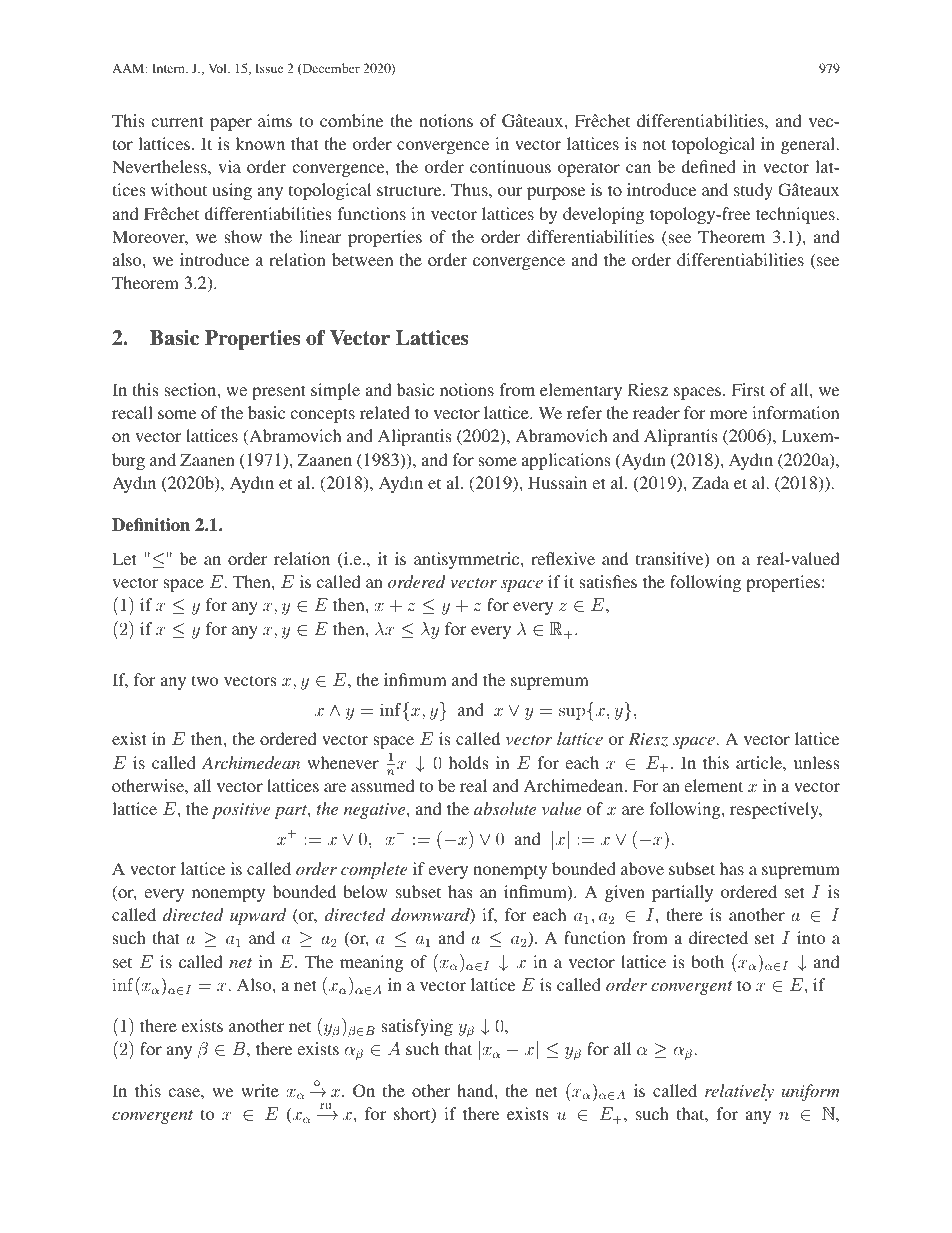  What do you see at coordinates (231, 124) in the screenshot?
I see `paper` at bounding box center [231, 124].
